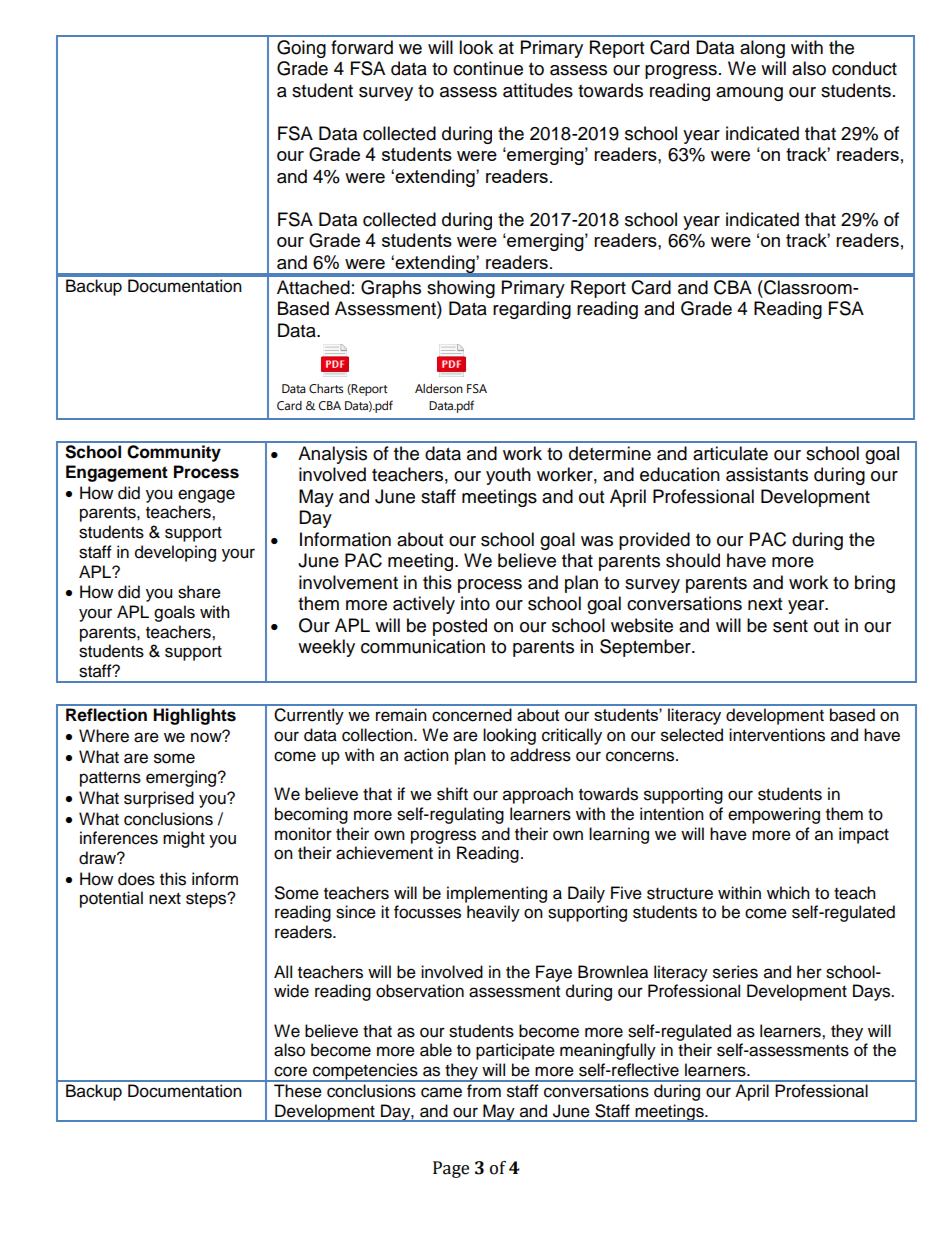  I want to click on forward, so click(362, 47).
